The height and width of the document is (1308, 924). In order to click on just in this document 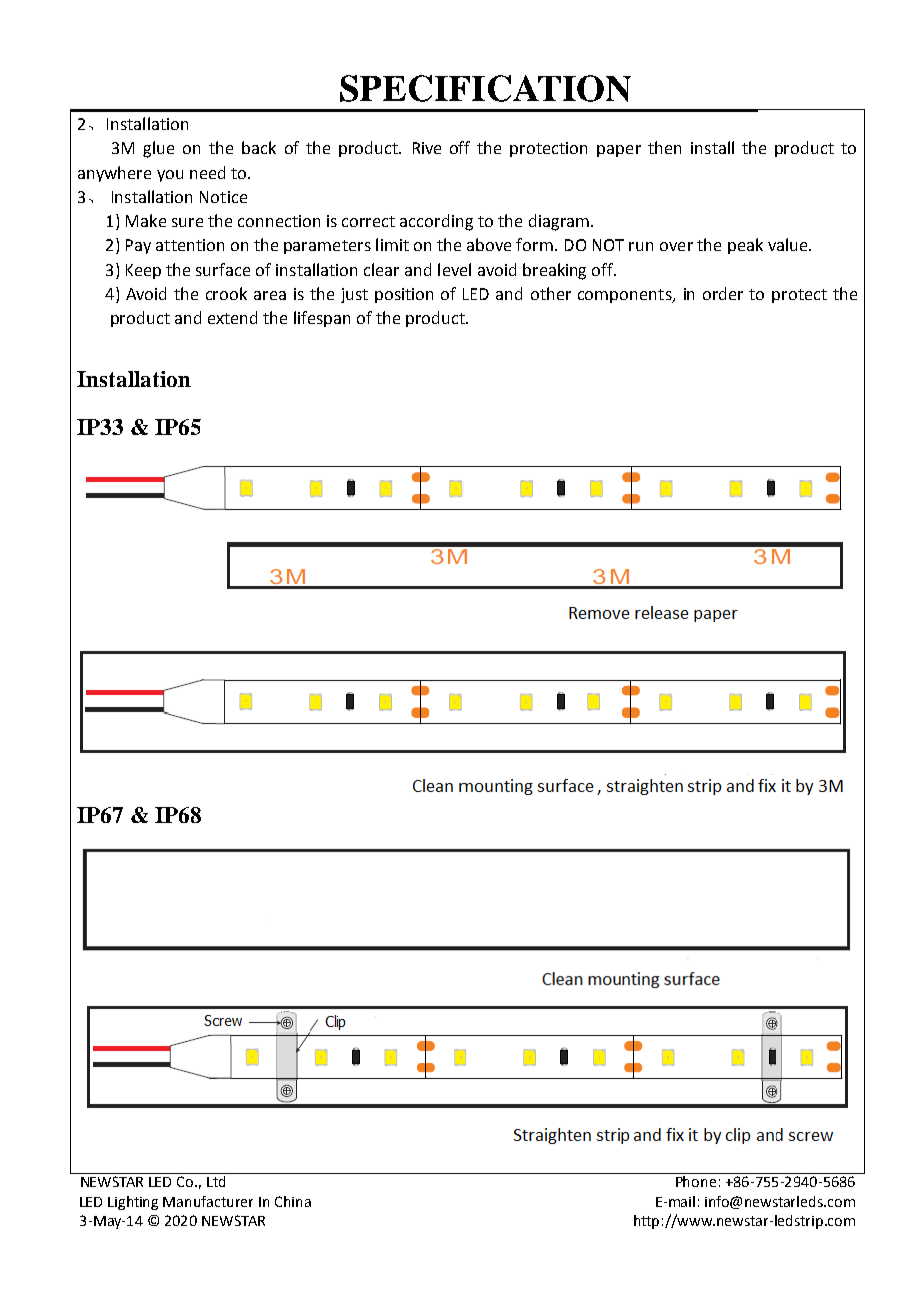, I will do `click(354, 295)`.
